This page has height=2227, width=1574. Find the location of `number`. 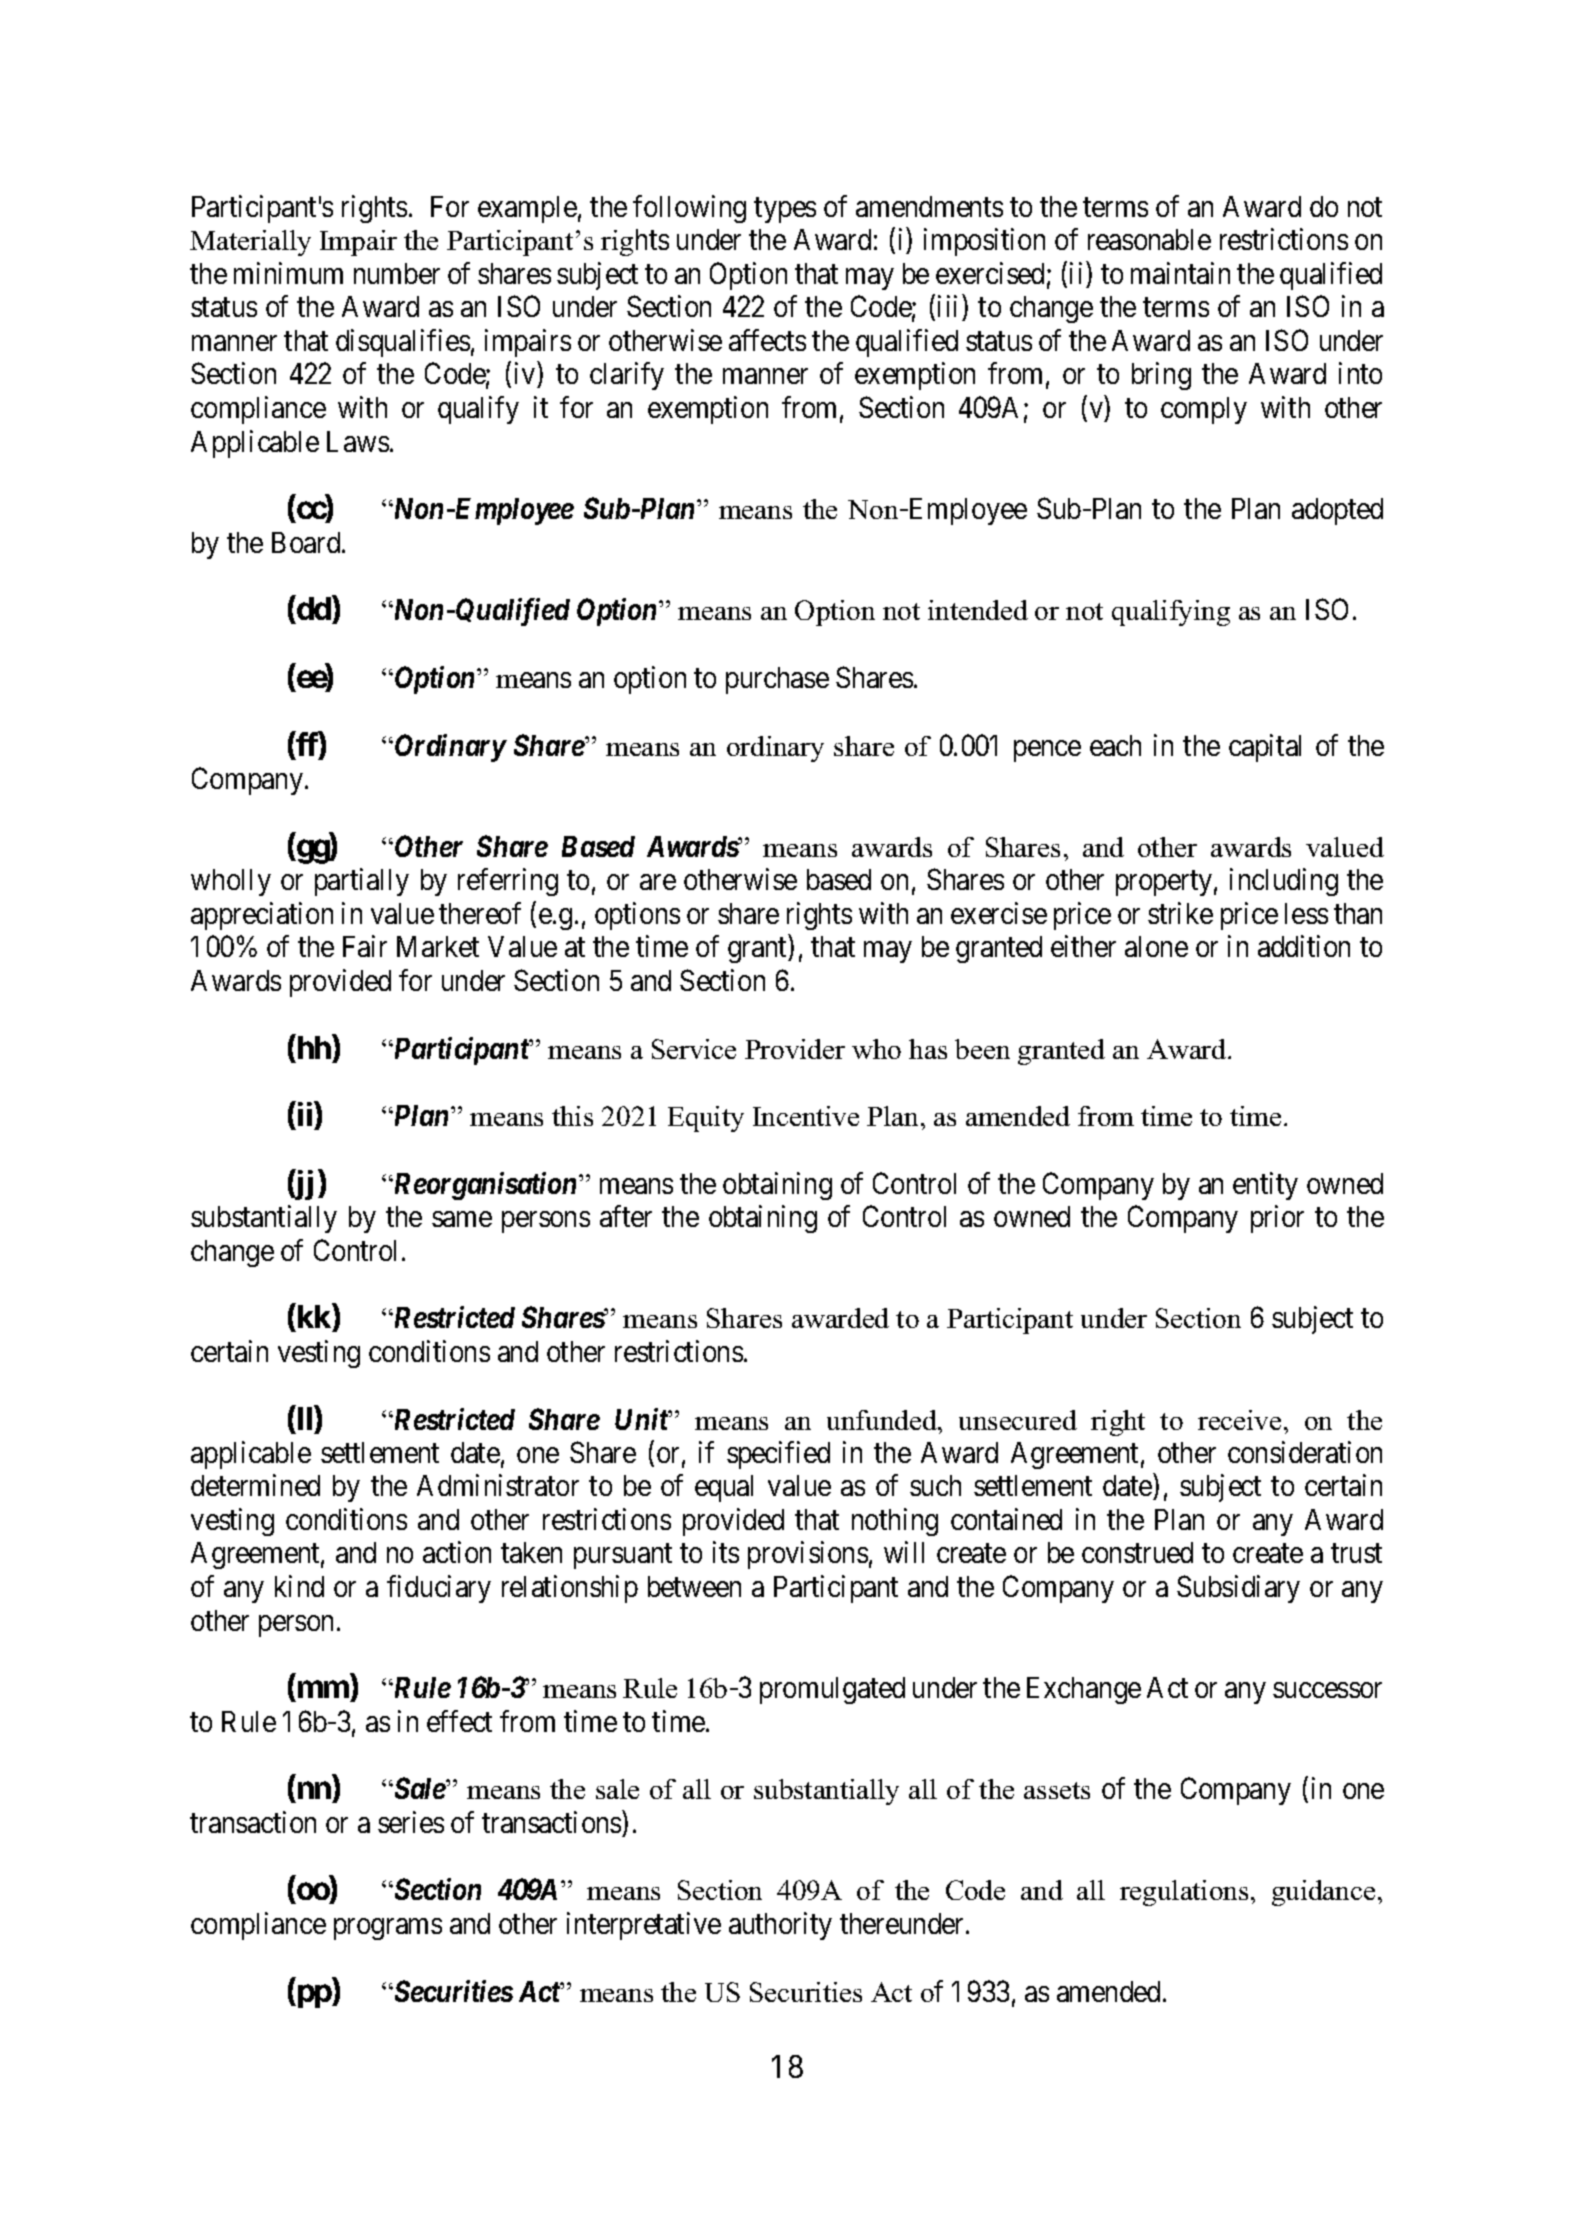

number is located at coordinates (397, 273).
